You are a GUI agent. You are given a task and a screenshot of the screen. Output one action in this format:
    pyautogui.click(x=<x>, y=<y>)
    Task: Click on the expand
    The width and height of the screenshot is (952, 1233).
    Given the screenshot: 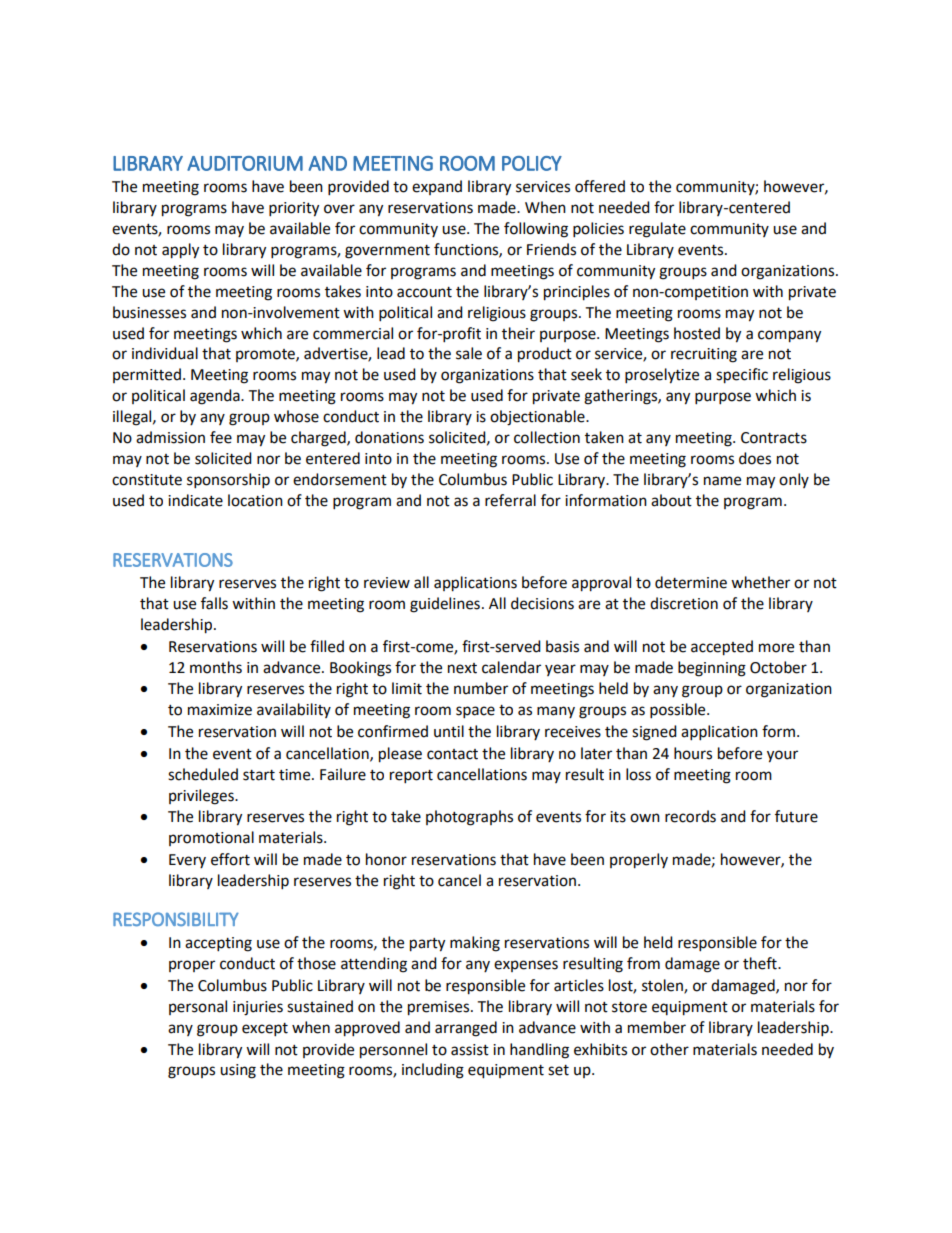 What is the action you would take?
    pyautogui.click(x=437, y=187)
